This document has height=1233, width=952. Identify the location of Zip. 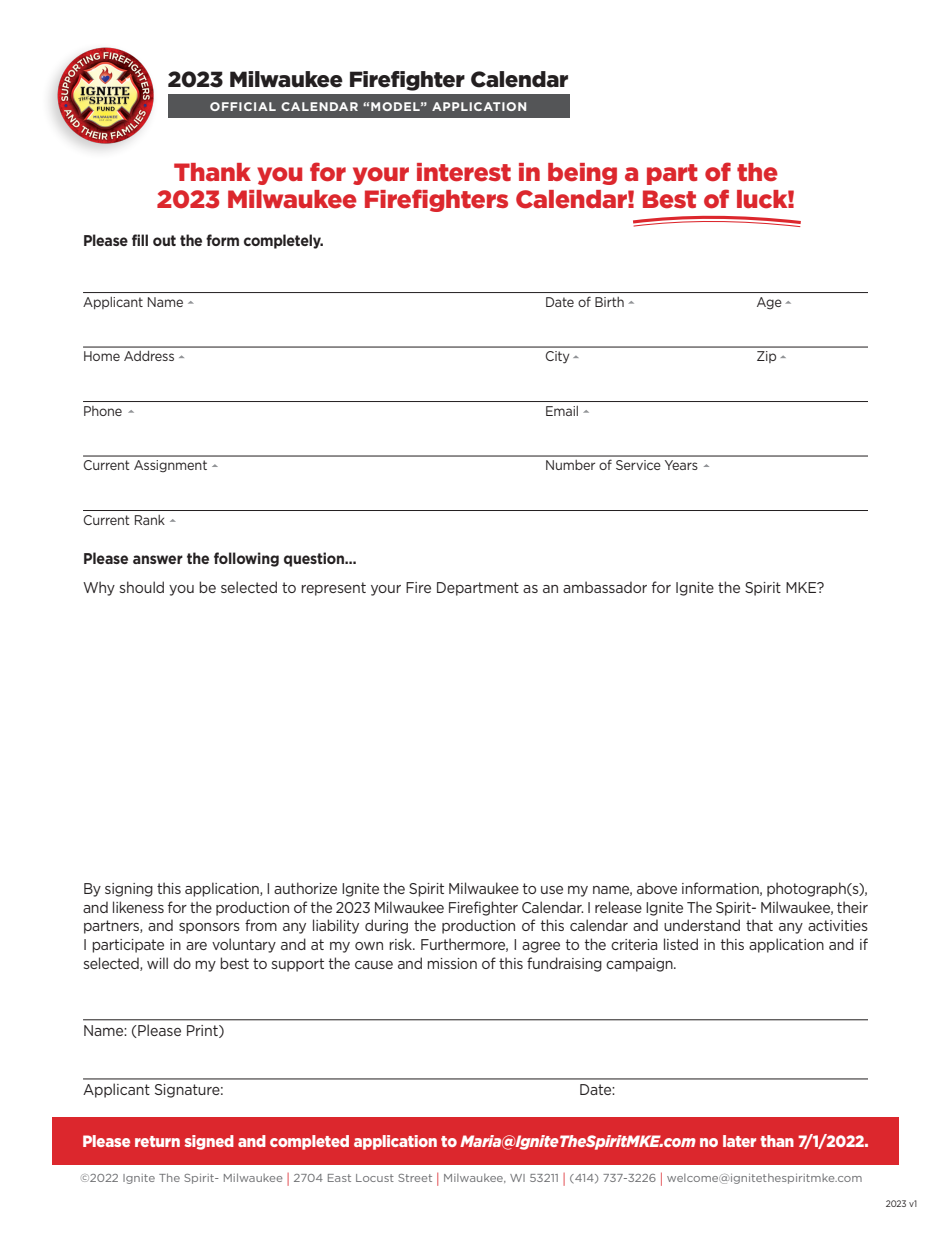
(766, 357).
